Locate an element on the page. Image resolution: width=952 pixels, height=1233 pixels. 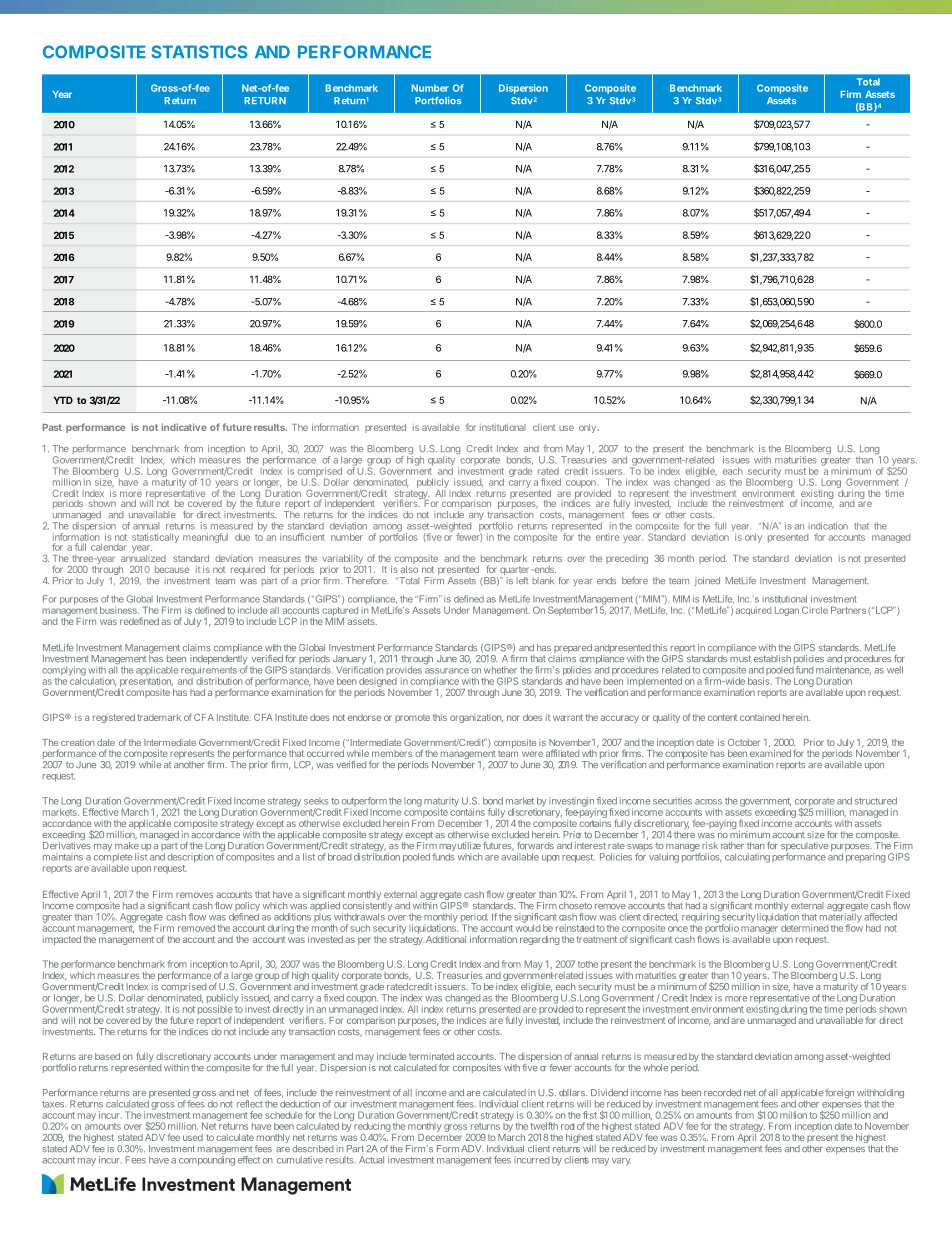
entire is located at coordinates (607, 537).
